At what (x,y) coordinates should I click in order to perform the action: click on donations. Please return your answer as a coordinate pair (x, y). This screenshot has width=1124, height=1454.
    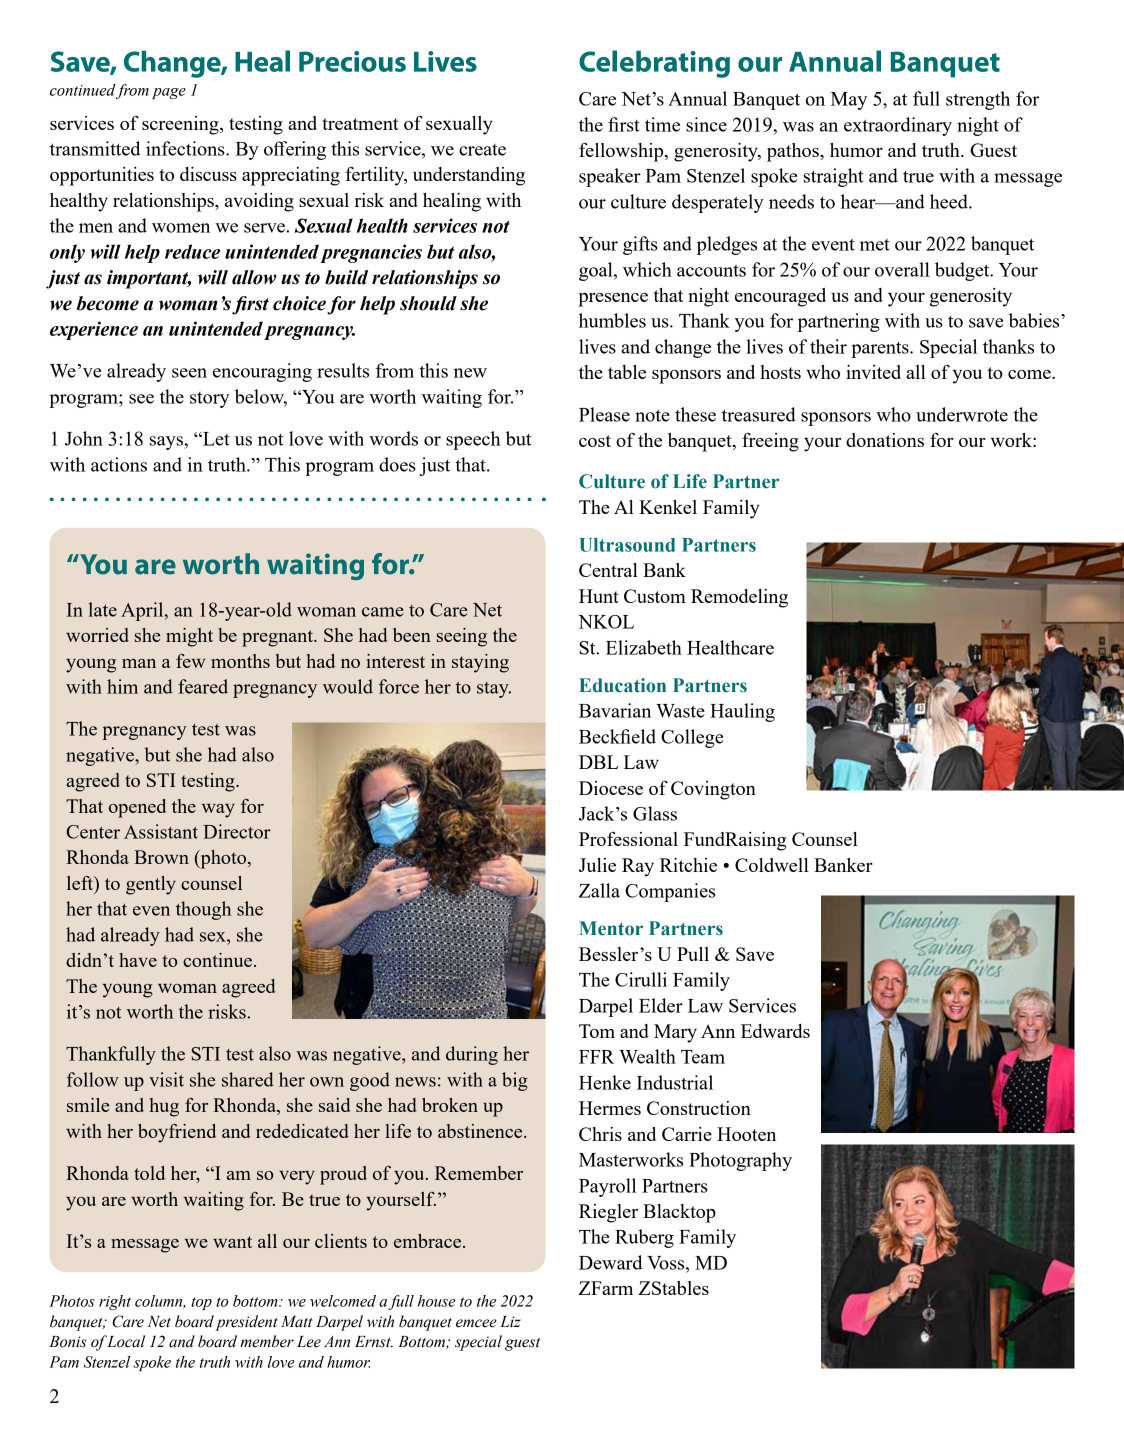
    Looking at the image, I should click on (885, 440).
